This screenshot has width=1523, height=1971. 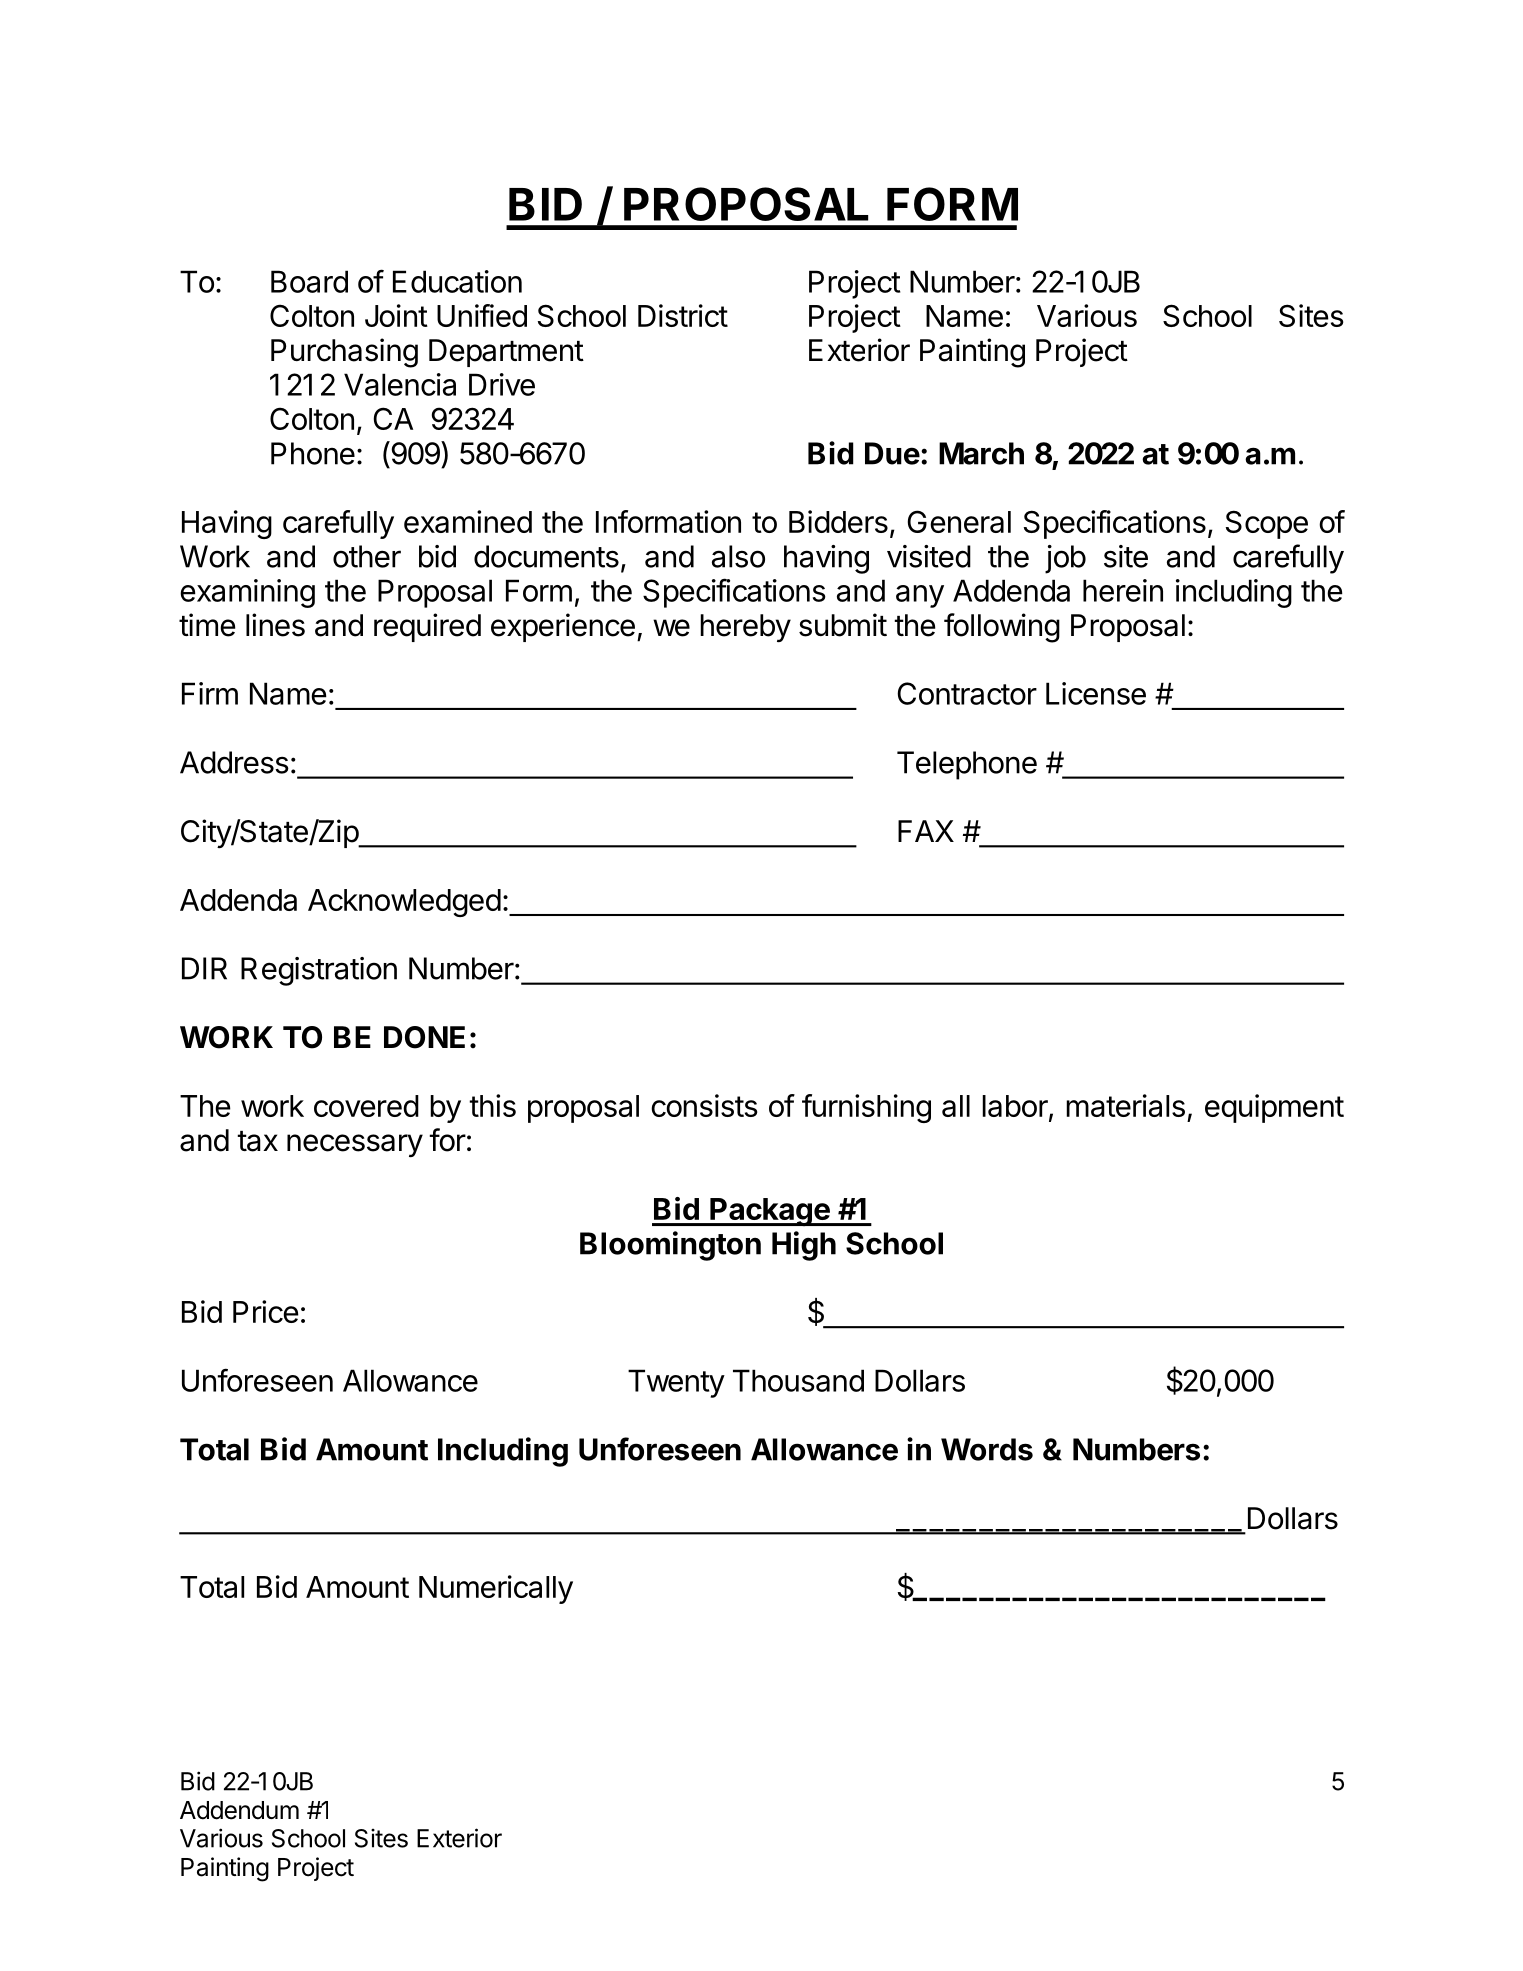 What do you see at coordinates (1125, 1105) in the screenshot?
I see `materials` at bounding box center [1125, 1105].
